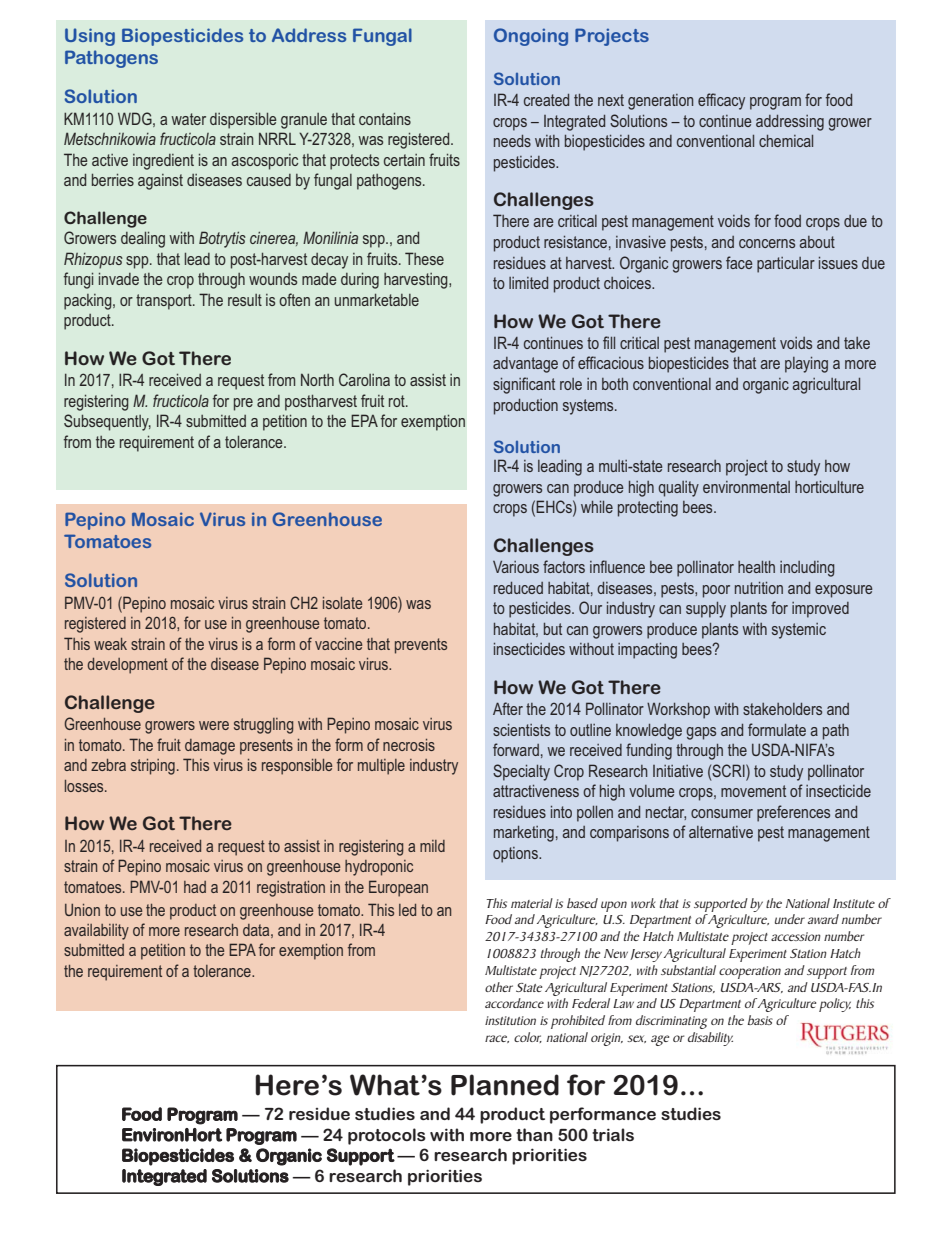 The height and width of the image is (1233, 952). What do you see at coordinates (721, 101) in the image?
I see `efficacy` at bounding box center [721, 101].
